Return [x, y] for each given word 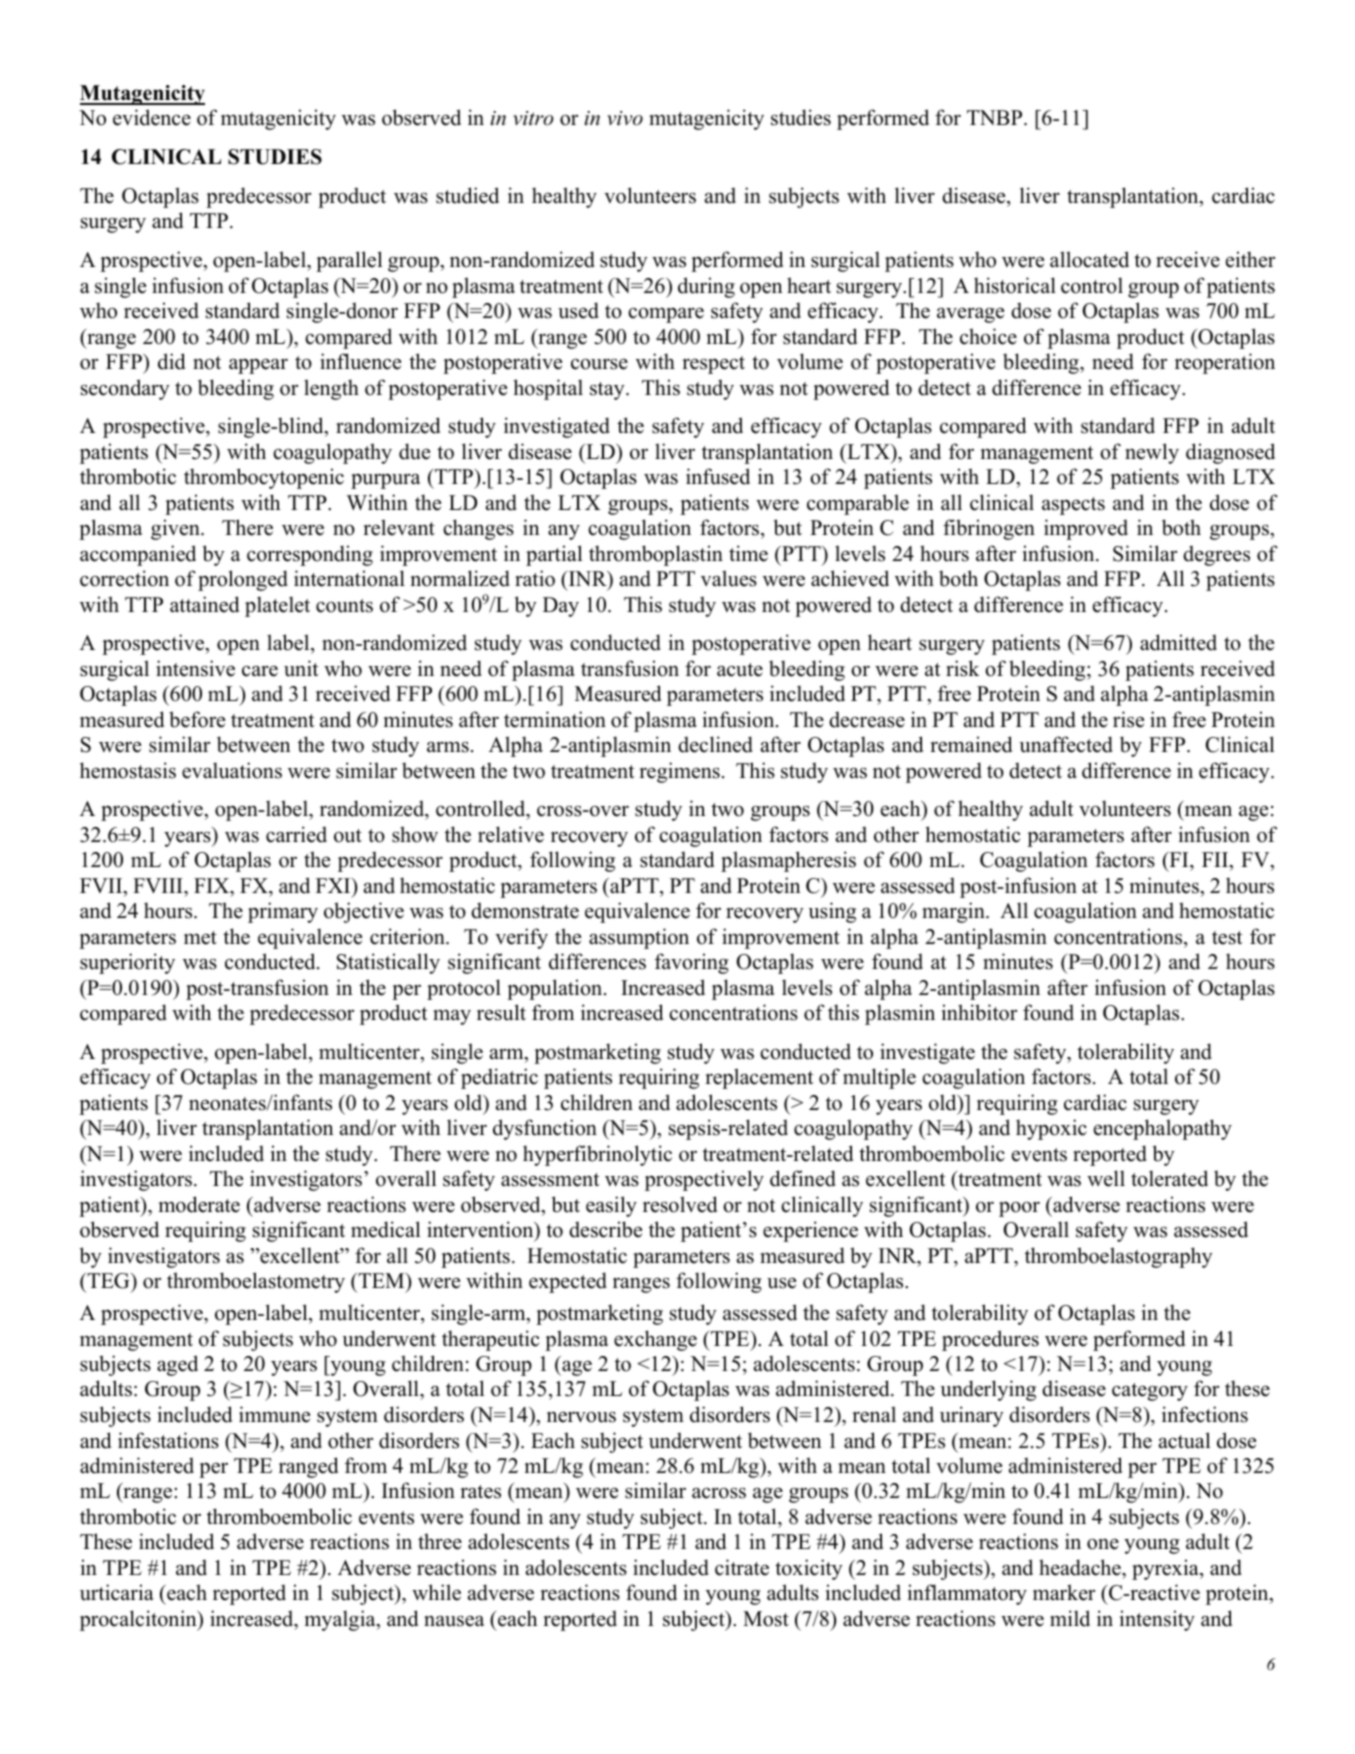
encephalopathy [1163, 1129]
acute [740, 670]
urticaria [117, 1592]
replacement [759, 1078]
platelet [277, 606]
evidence [152, 117]
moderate [199, 1204]
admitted [1178, 642]
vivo [625, 118]
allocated [1089, 259]
